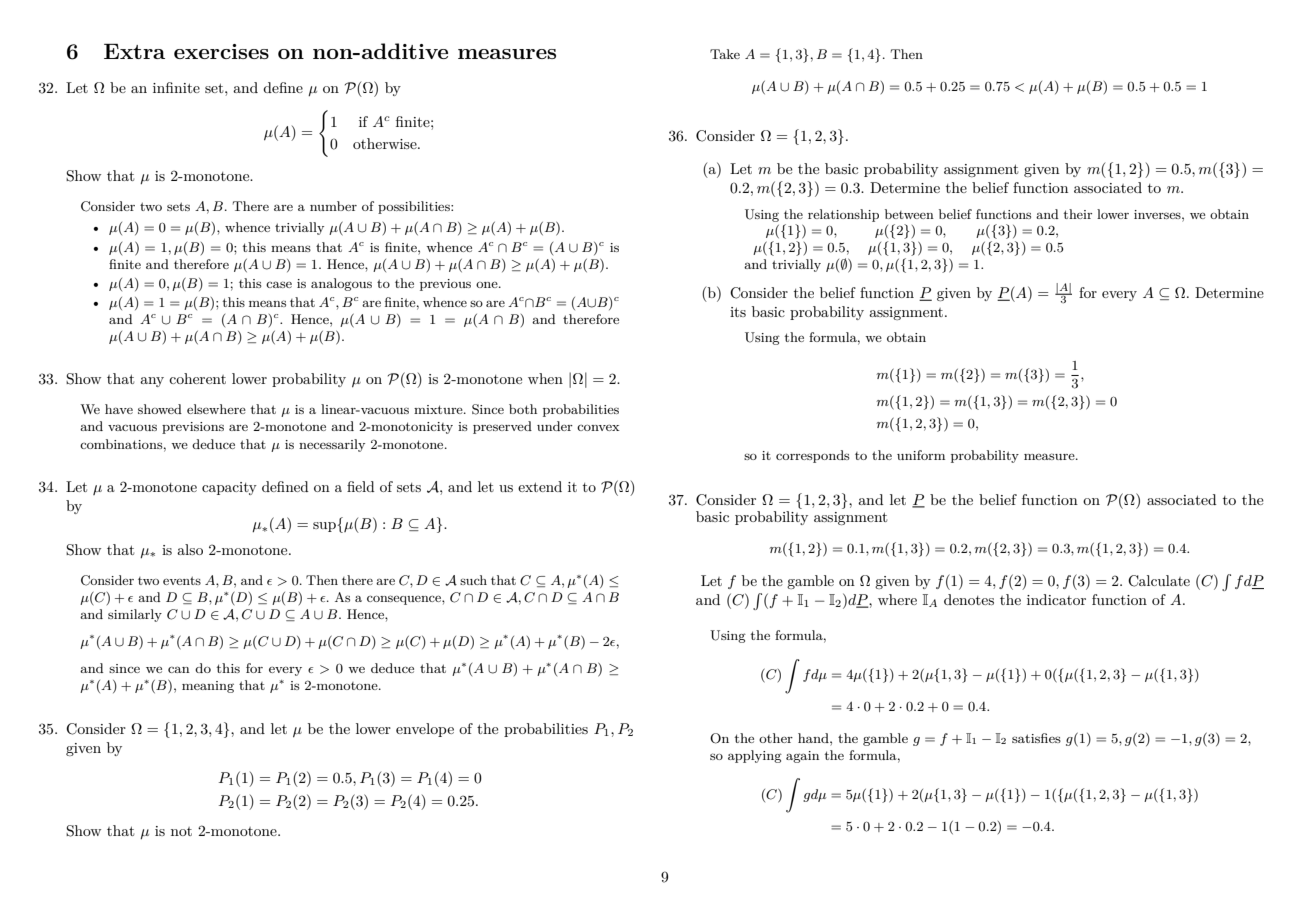  What do you see at coordinates (921, 455) in the screenshot?
I see `uniform` at bounding box center [921, 455].
